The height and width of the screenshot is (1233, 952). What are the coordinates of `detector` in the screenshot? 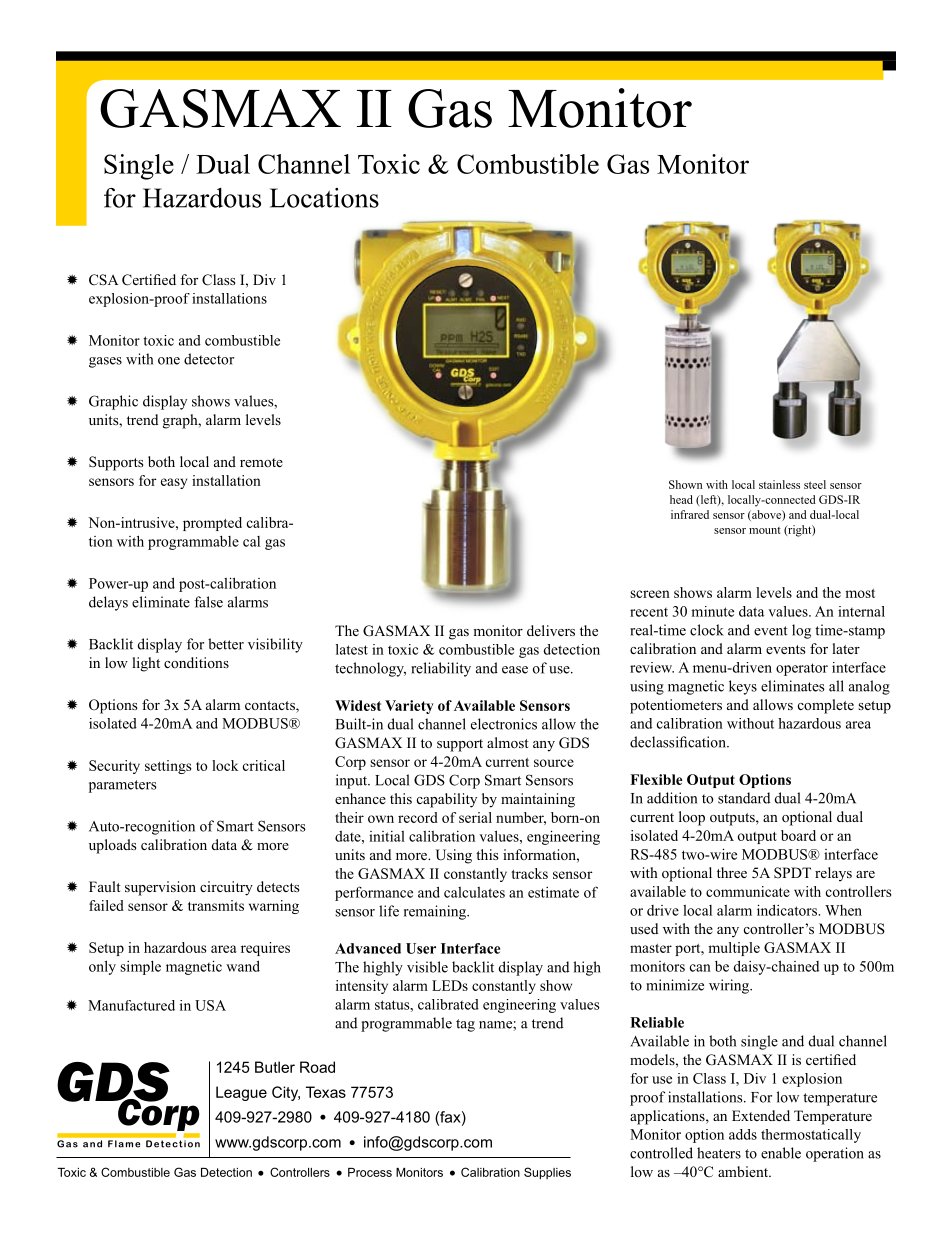 It's located at (209, 359).
